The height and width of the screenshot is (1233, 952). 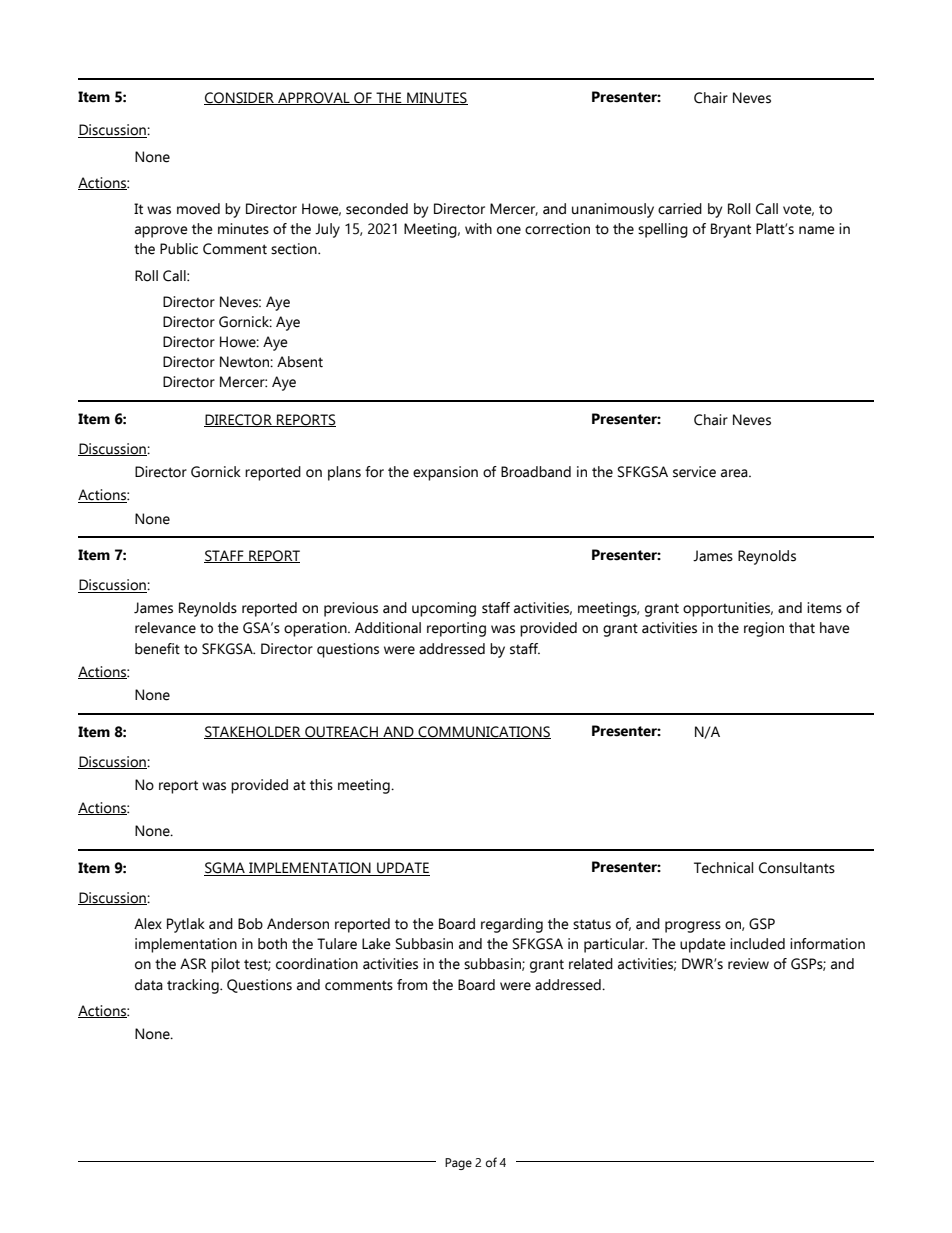 I want to click on regarding, so click(x=512, y=925).
